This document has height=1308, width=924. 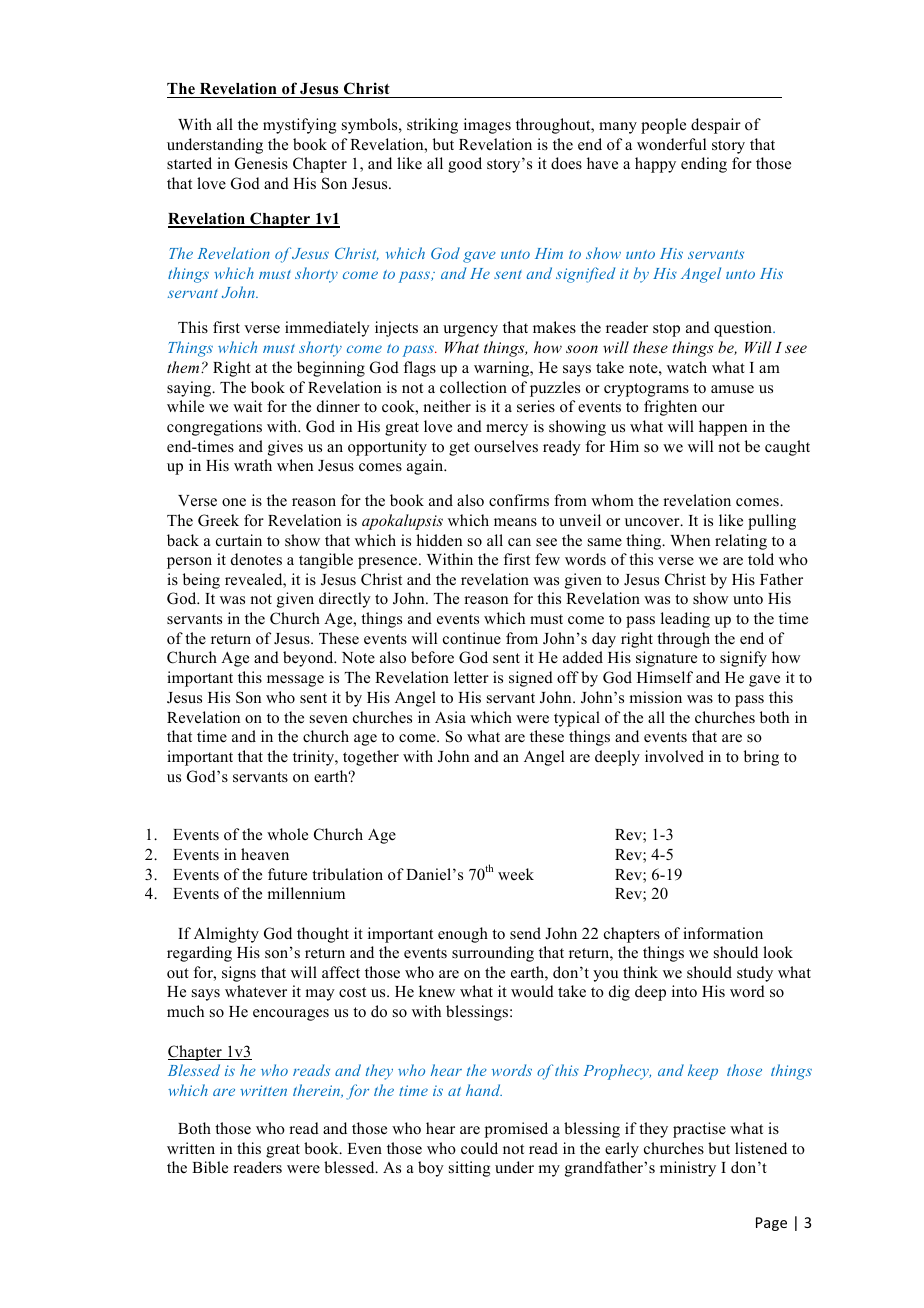 What do you see at coordinates (704, 165) in the document?
I see `ending` at bounding box center [704, 165].
